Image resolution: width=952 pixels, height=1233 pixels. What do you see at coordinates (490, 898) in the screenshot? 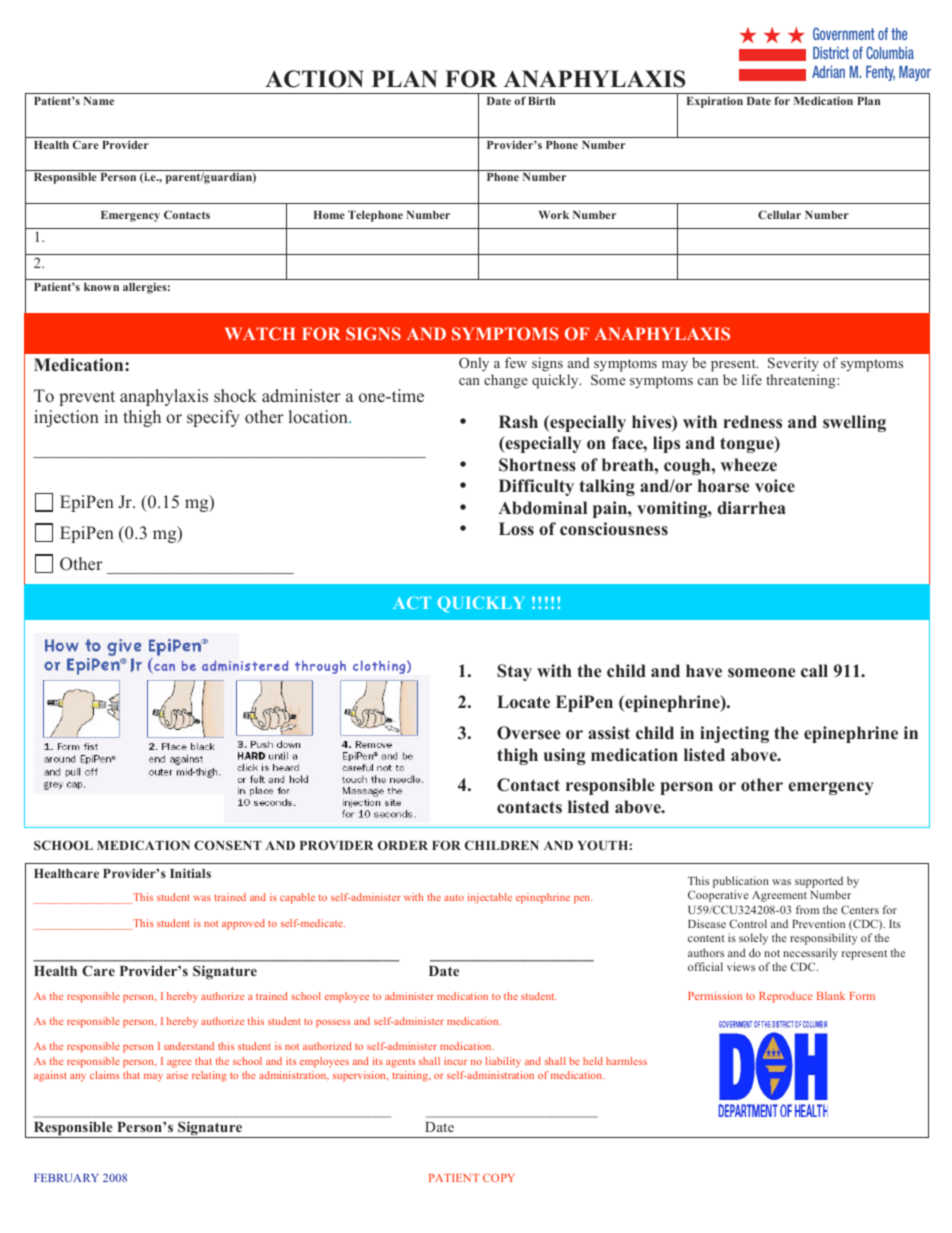
I see `injectable` at bounding box center [490, 898].
